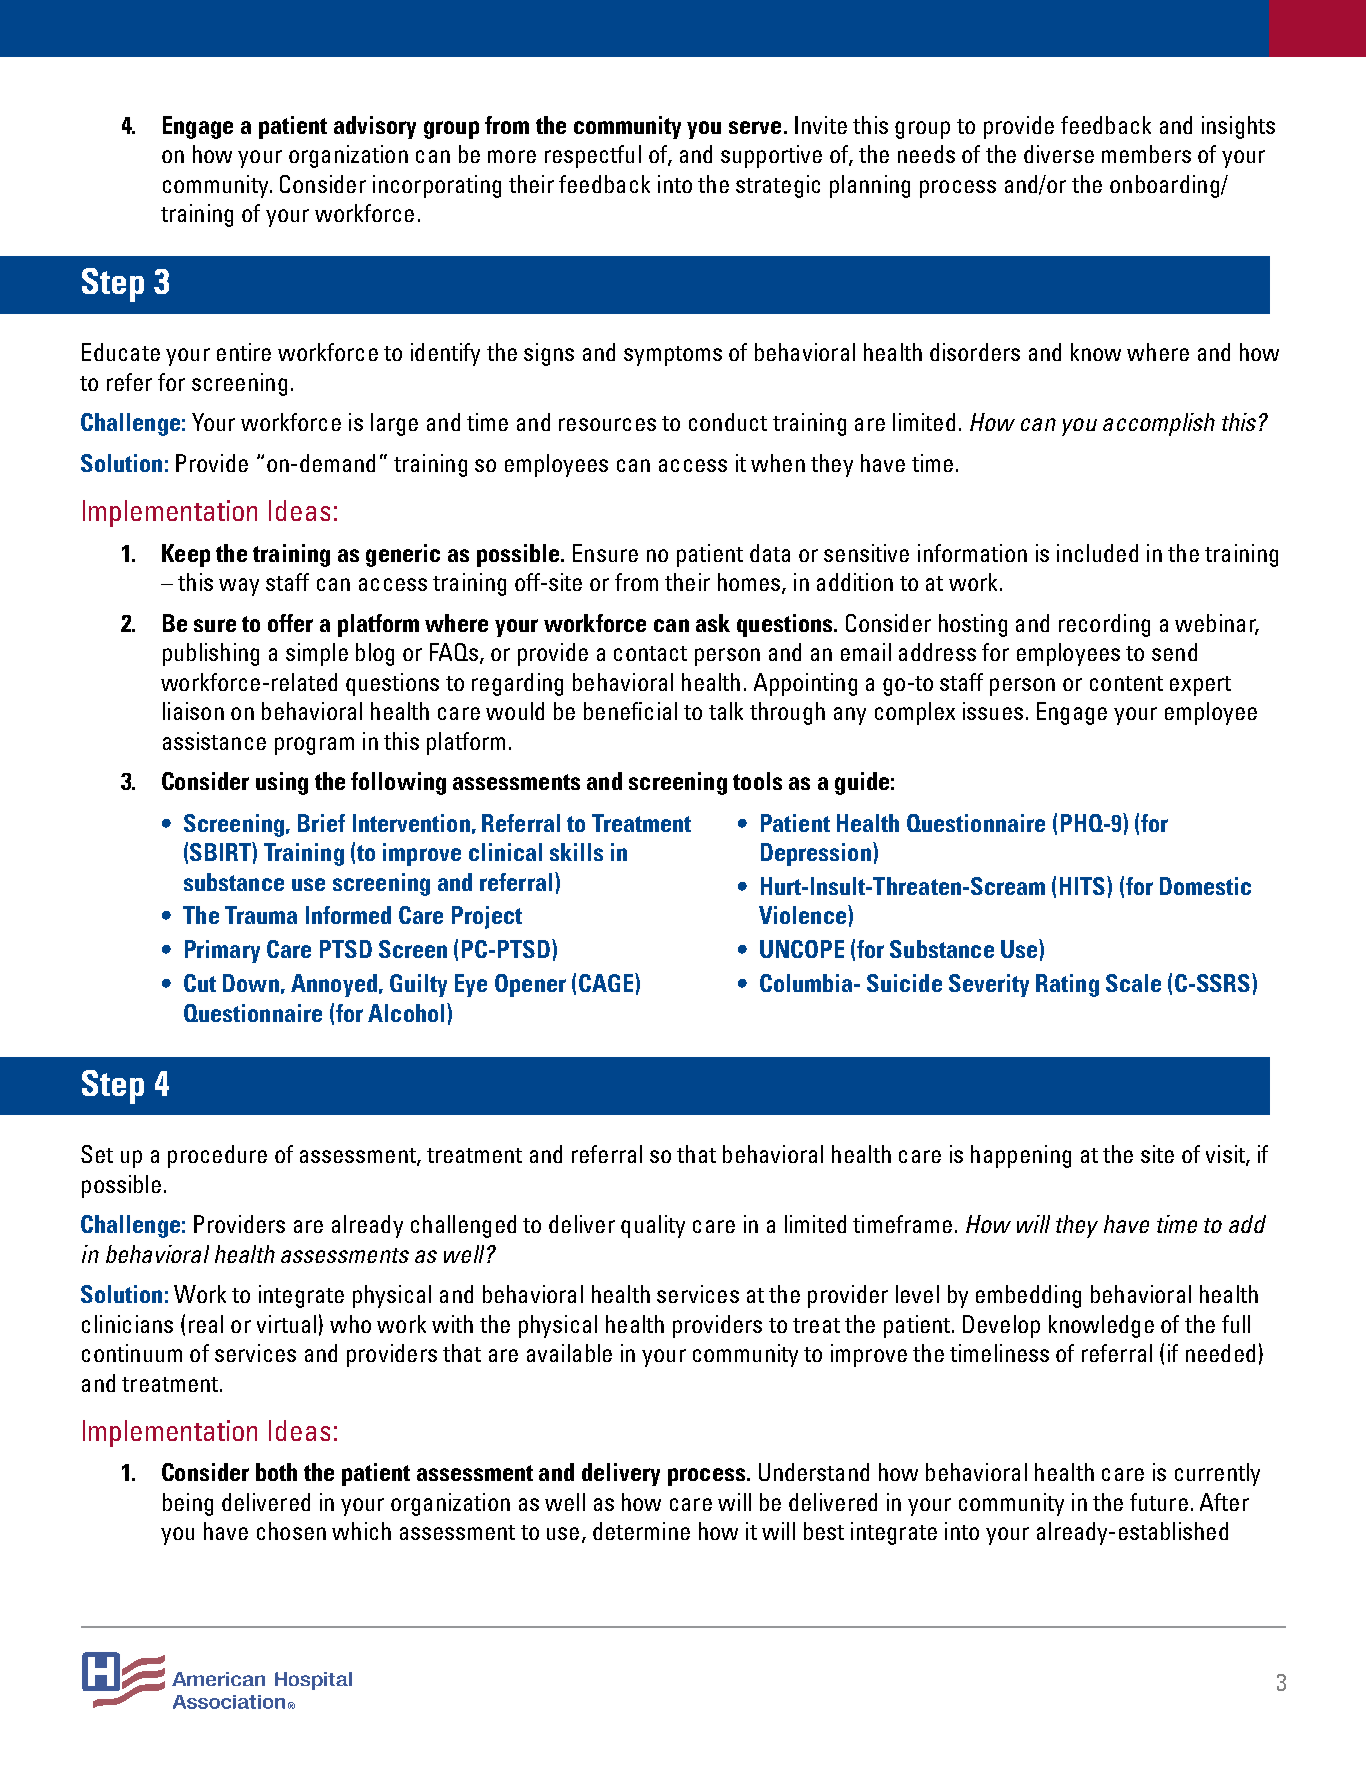  What do you see at coordinates (1021, 1156) in the document?
I see `happening` at bounding box center [1021, 1156].
